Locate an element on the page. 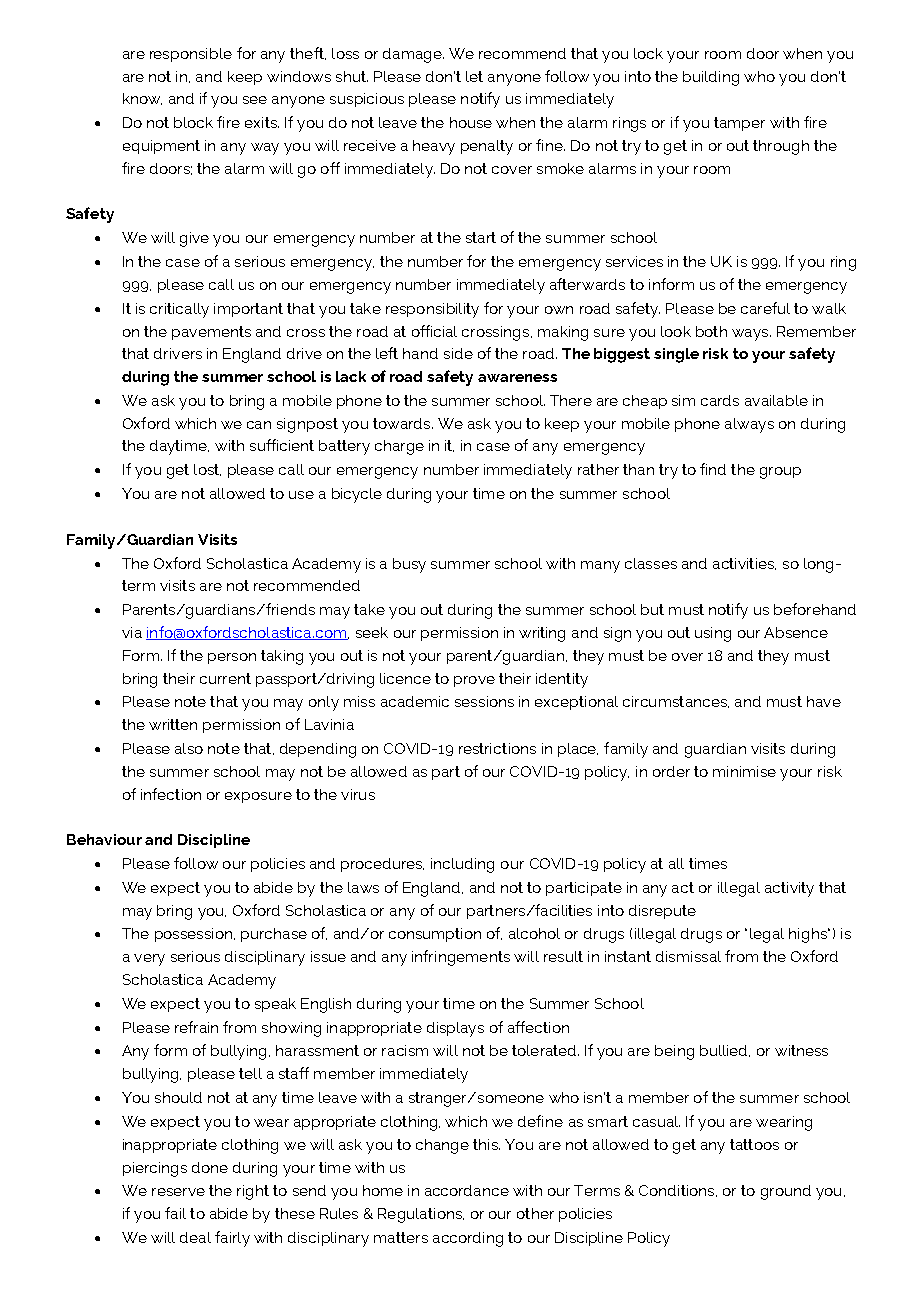  person is located at coordinates (232, 658).
